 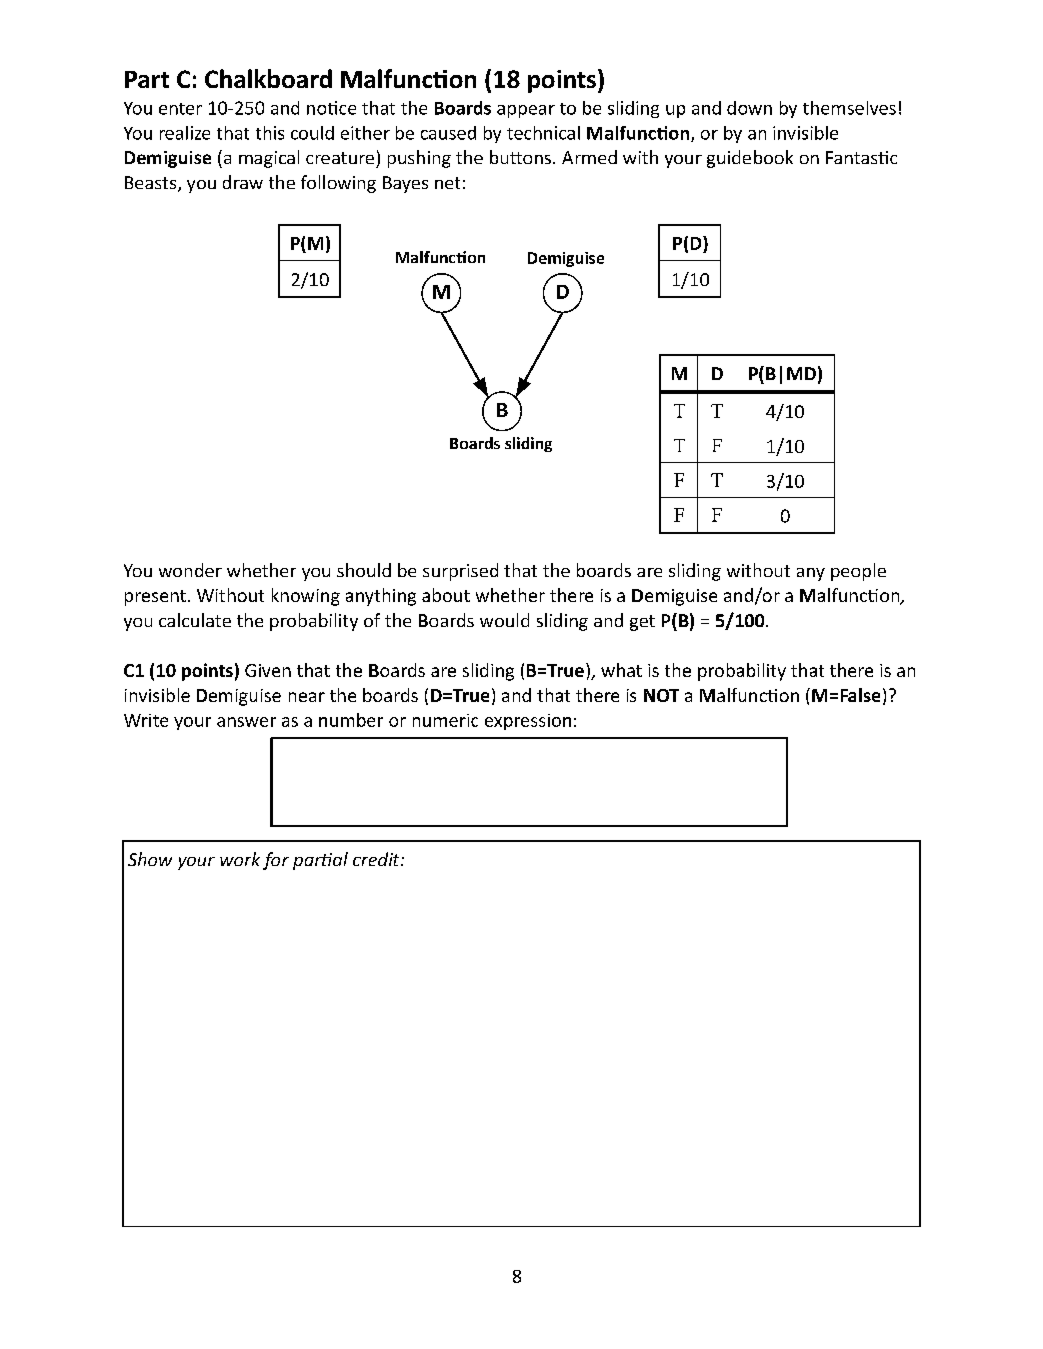 I want to click on would, so click(x=504, y=620).
